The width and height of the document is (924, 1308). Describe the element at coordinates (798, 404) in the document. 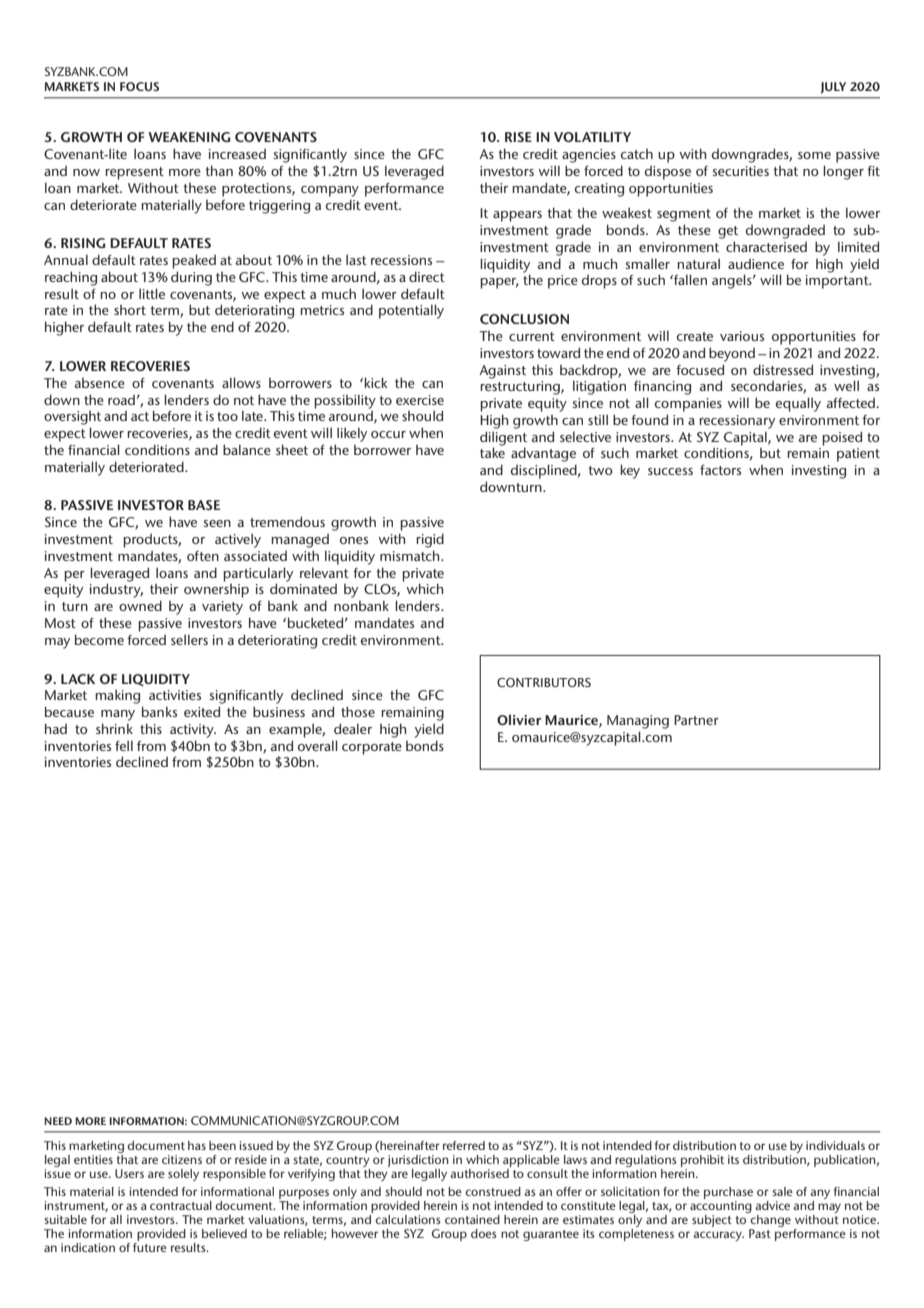

I see `equally` at that location.
